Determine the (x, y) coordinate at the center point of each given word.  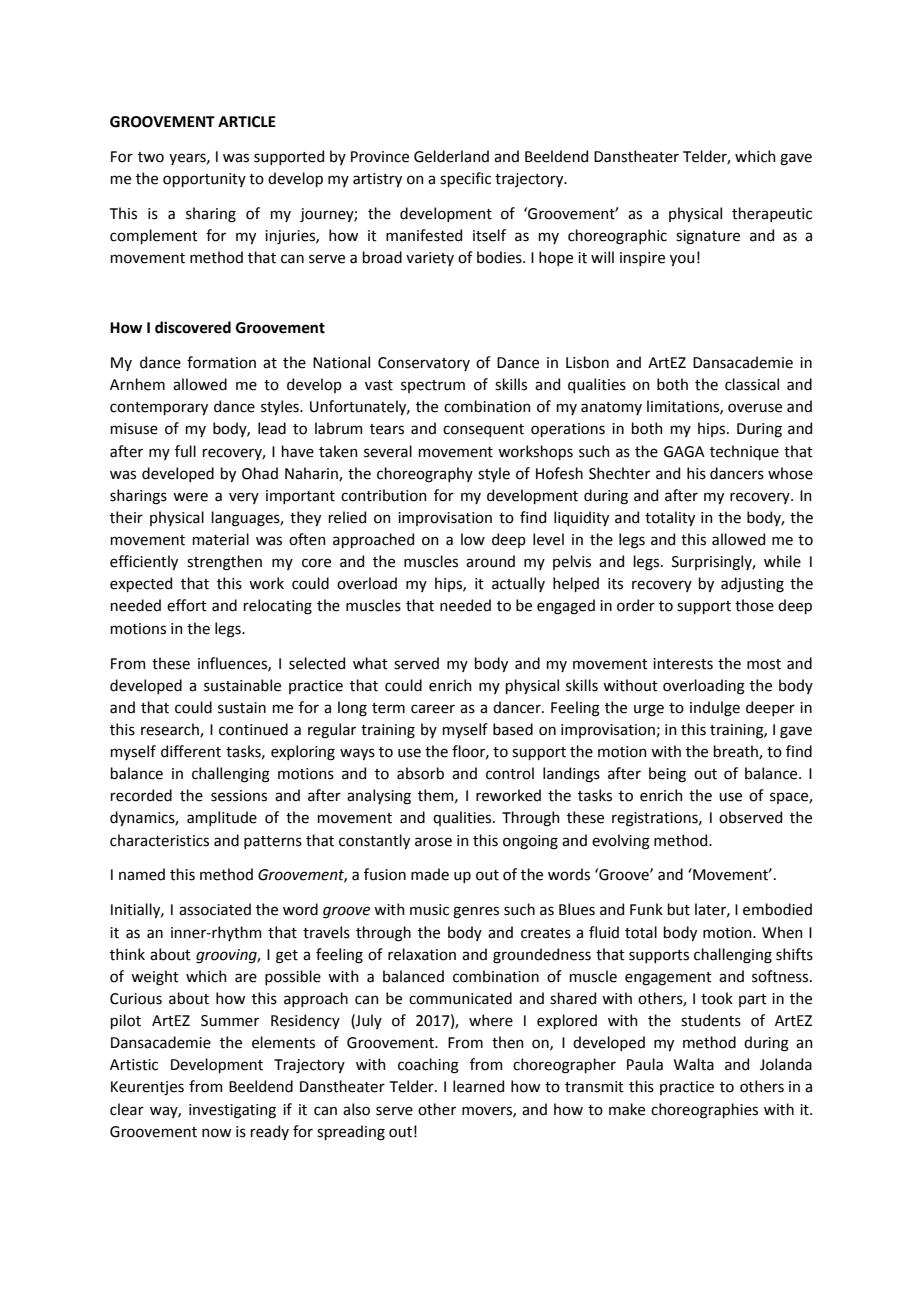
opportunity (204, 180)
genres (476, 912)
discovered (193, 327)
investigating (232, 1111)
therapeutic (772, 214)
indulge (715, 709)
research (171, 730)
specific (465, 179)
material (221, 539)
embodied (777, 909)
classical (752, 384)
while (782, 561)
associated (215, 909)
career (433, 709)
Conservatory (424, 364)
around (490, 561)
